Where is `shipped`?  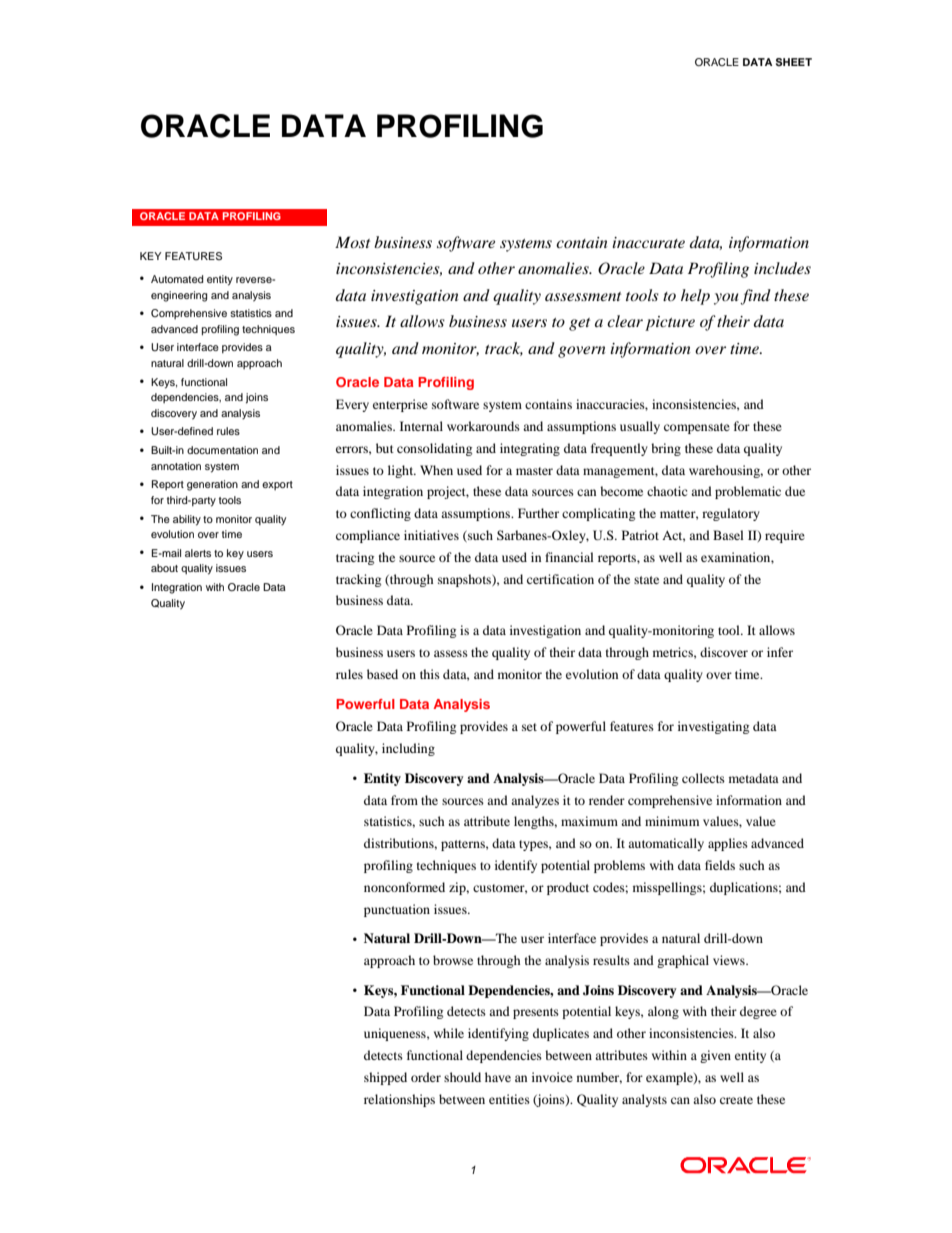 shipped is located at coordinates (385, 1078).
